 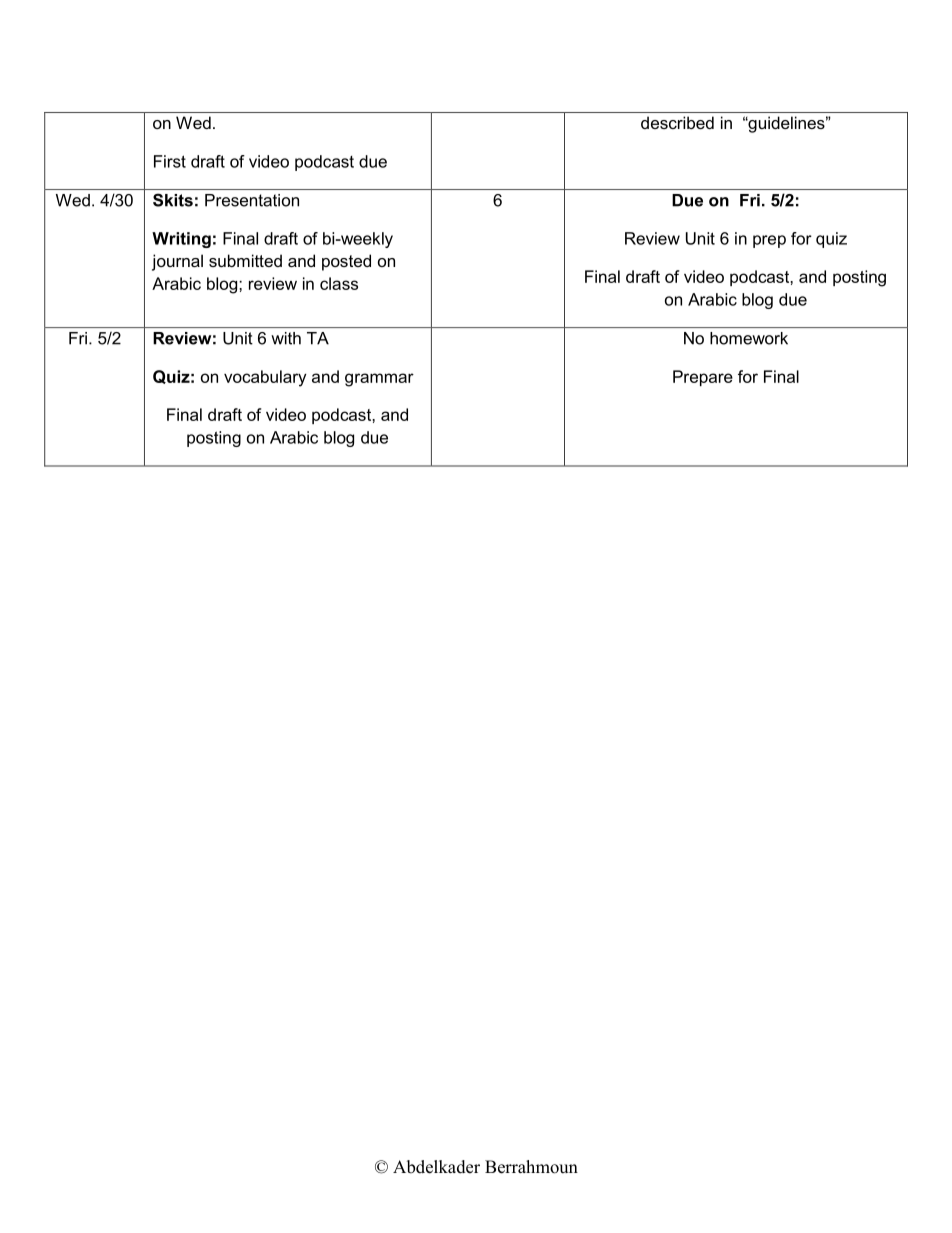 What do you see at coordinates (170, 161) in the page?
I see `First` at bounding box center [170, 161].
